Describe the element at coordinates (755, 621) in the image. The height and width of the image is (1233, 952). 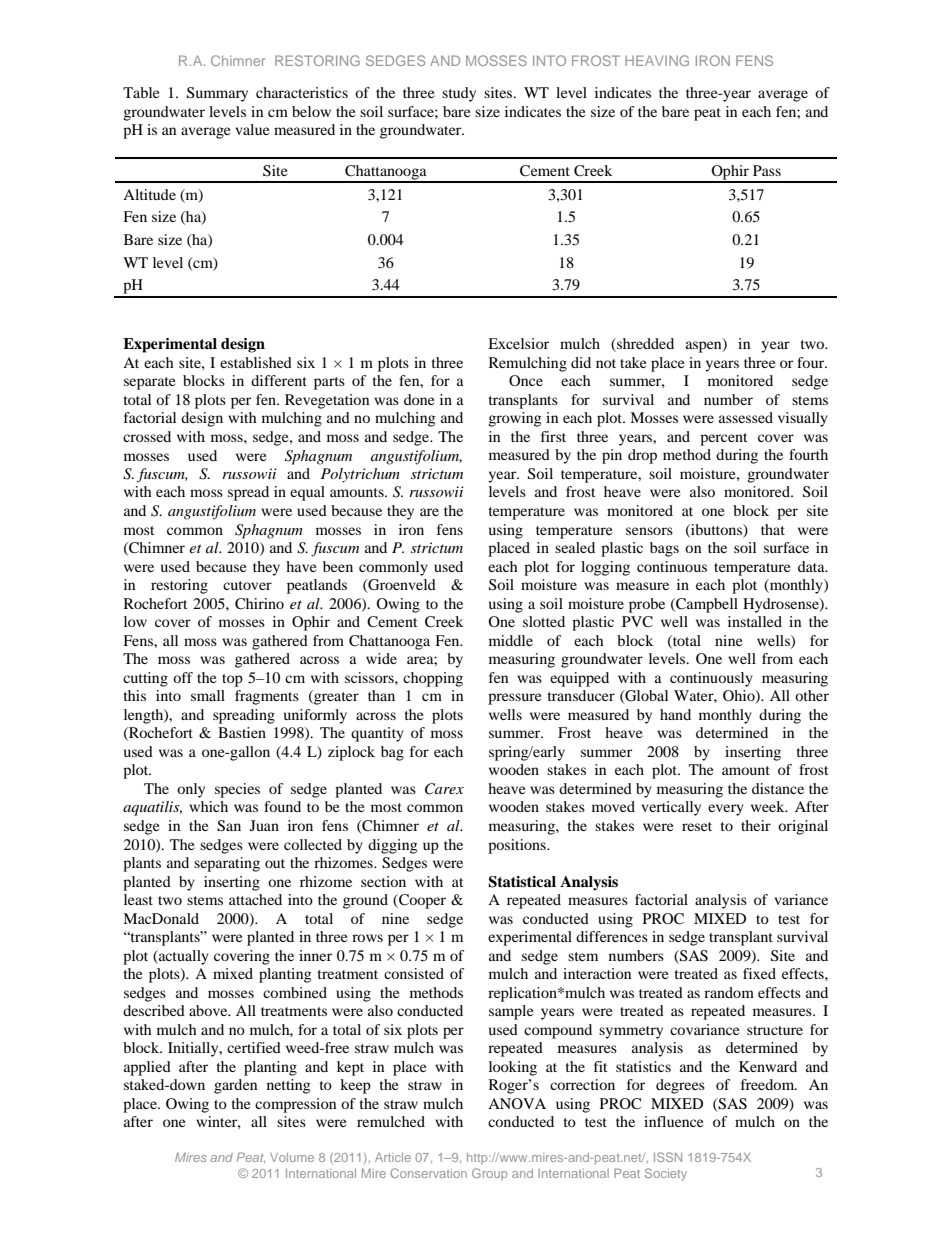
I see `installed` at that location.
